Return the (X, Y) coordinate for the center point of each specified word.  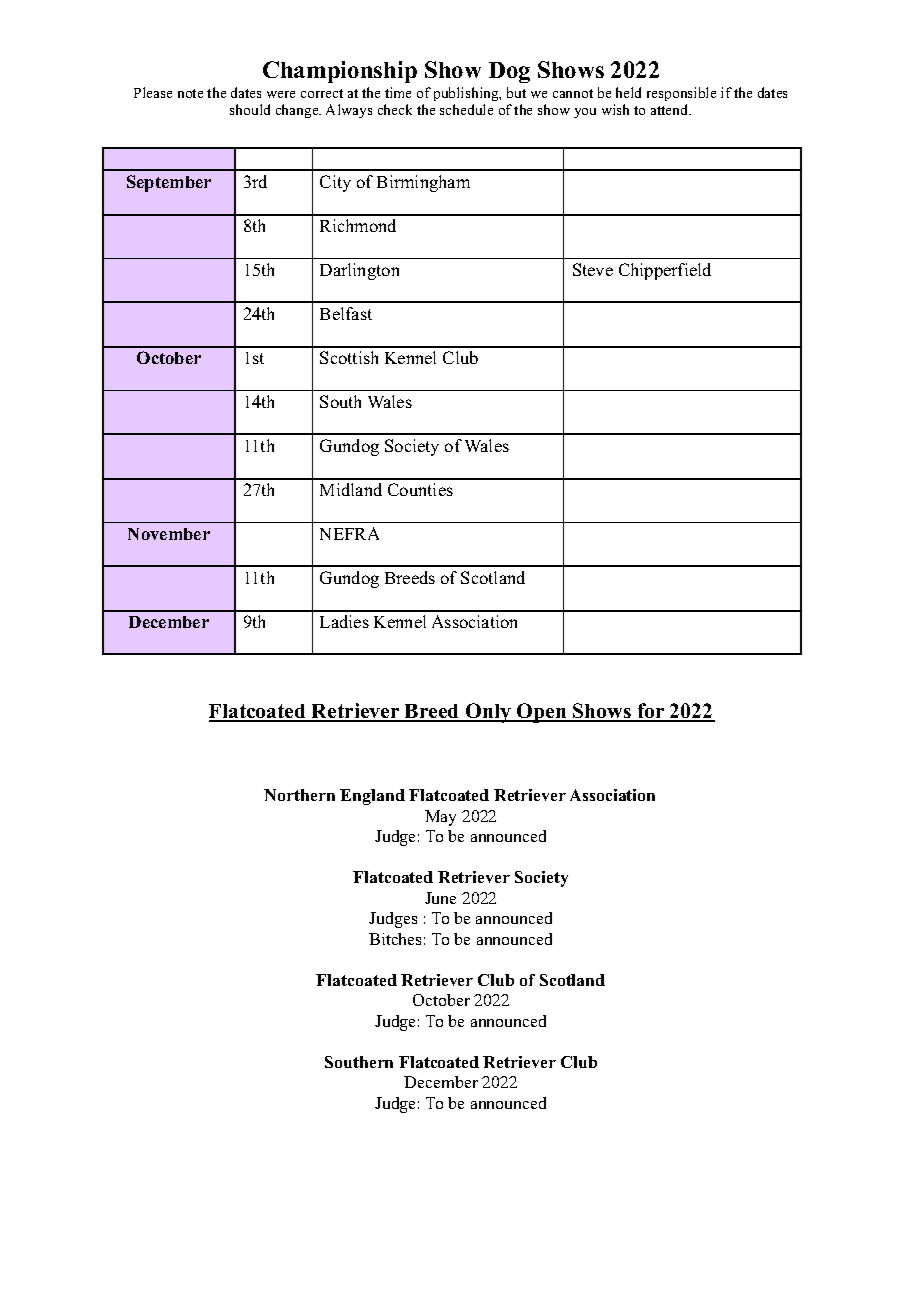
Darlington (359, 271)
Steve (593, 269)
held (628, 92)
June (440, 898)
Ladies (344, 621)
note (190, 93)
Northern (299, 795)
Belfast (346, 313)
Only (488, 713)
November (169, 534)
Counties (420, 489)
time (398, 92)
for (651, 712)
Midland (351, 489)
